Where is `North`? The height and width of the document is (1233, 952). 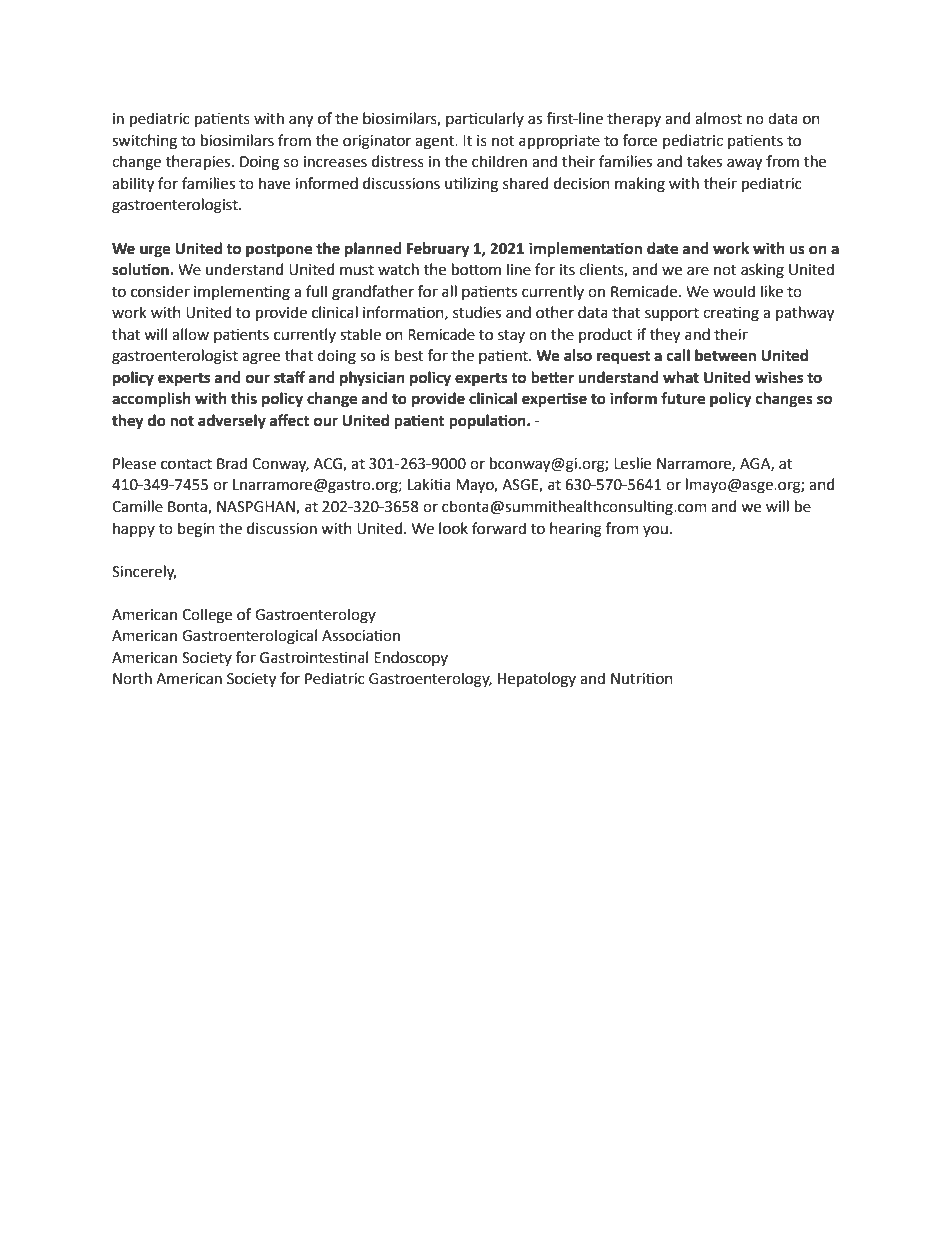 North is located at coordinates (132, 678).
